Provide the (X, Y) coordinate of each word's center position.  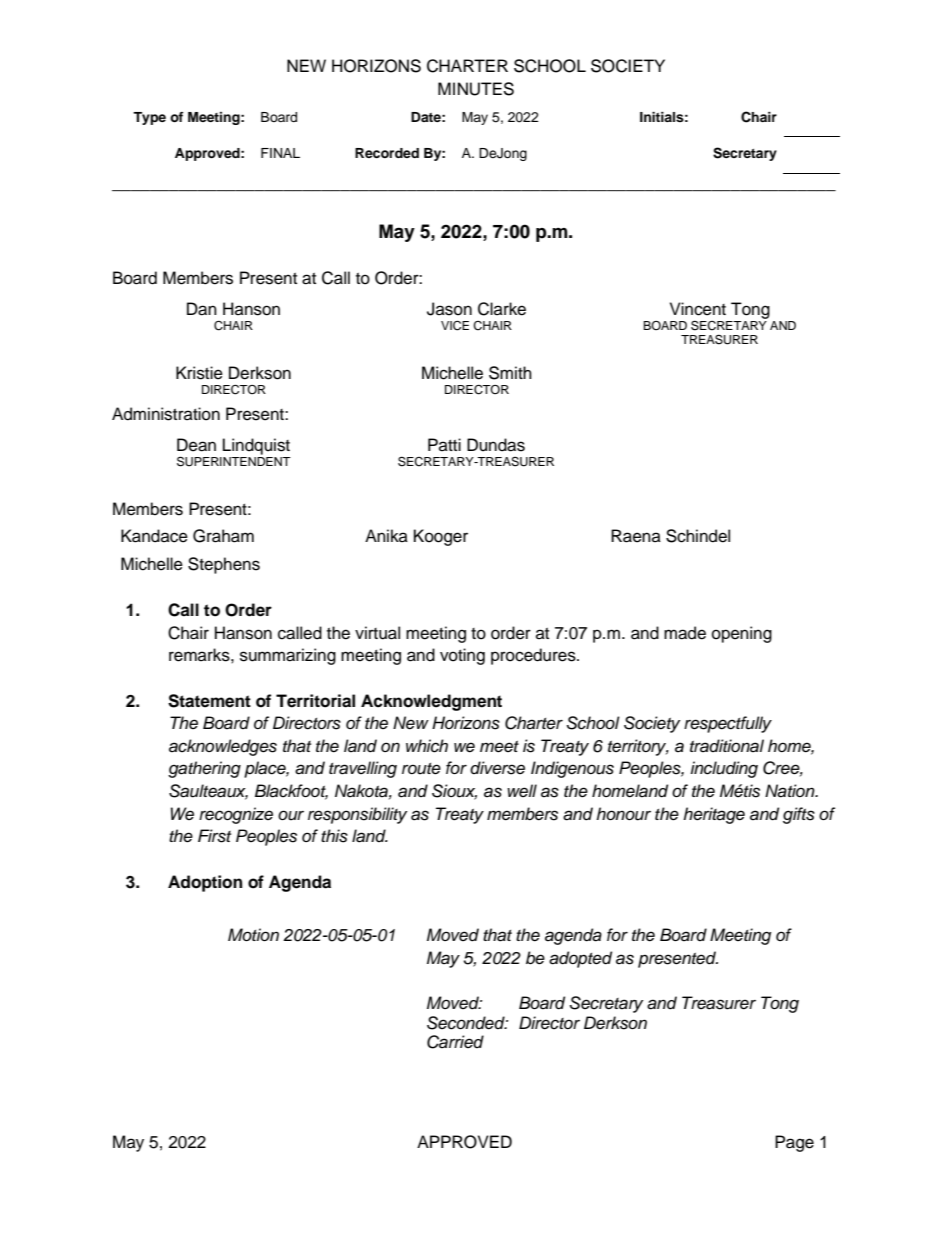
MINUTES (476, 89)
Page (794, 1143)
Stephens (224, 565)
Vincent (698, 309)
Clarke (502, 309)
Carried (455, 1042)
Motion (253, 934)
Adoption (205, 883)
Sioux (454, 792)
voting (462, 656)
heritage (714, 815)
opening (742, 634)
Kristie (199, 373)
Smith (510, 373)
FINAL (280, 153)
